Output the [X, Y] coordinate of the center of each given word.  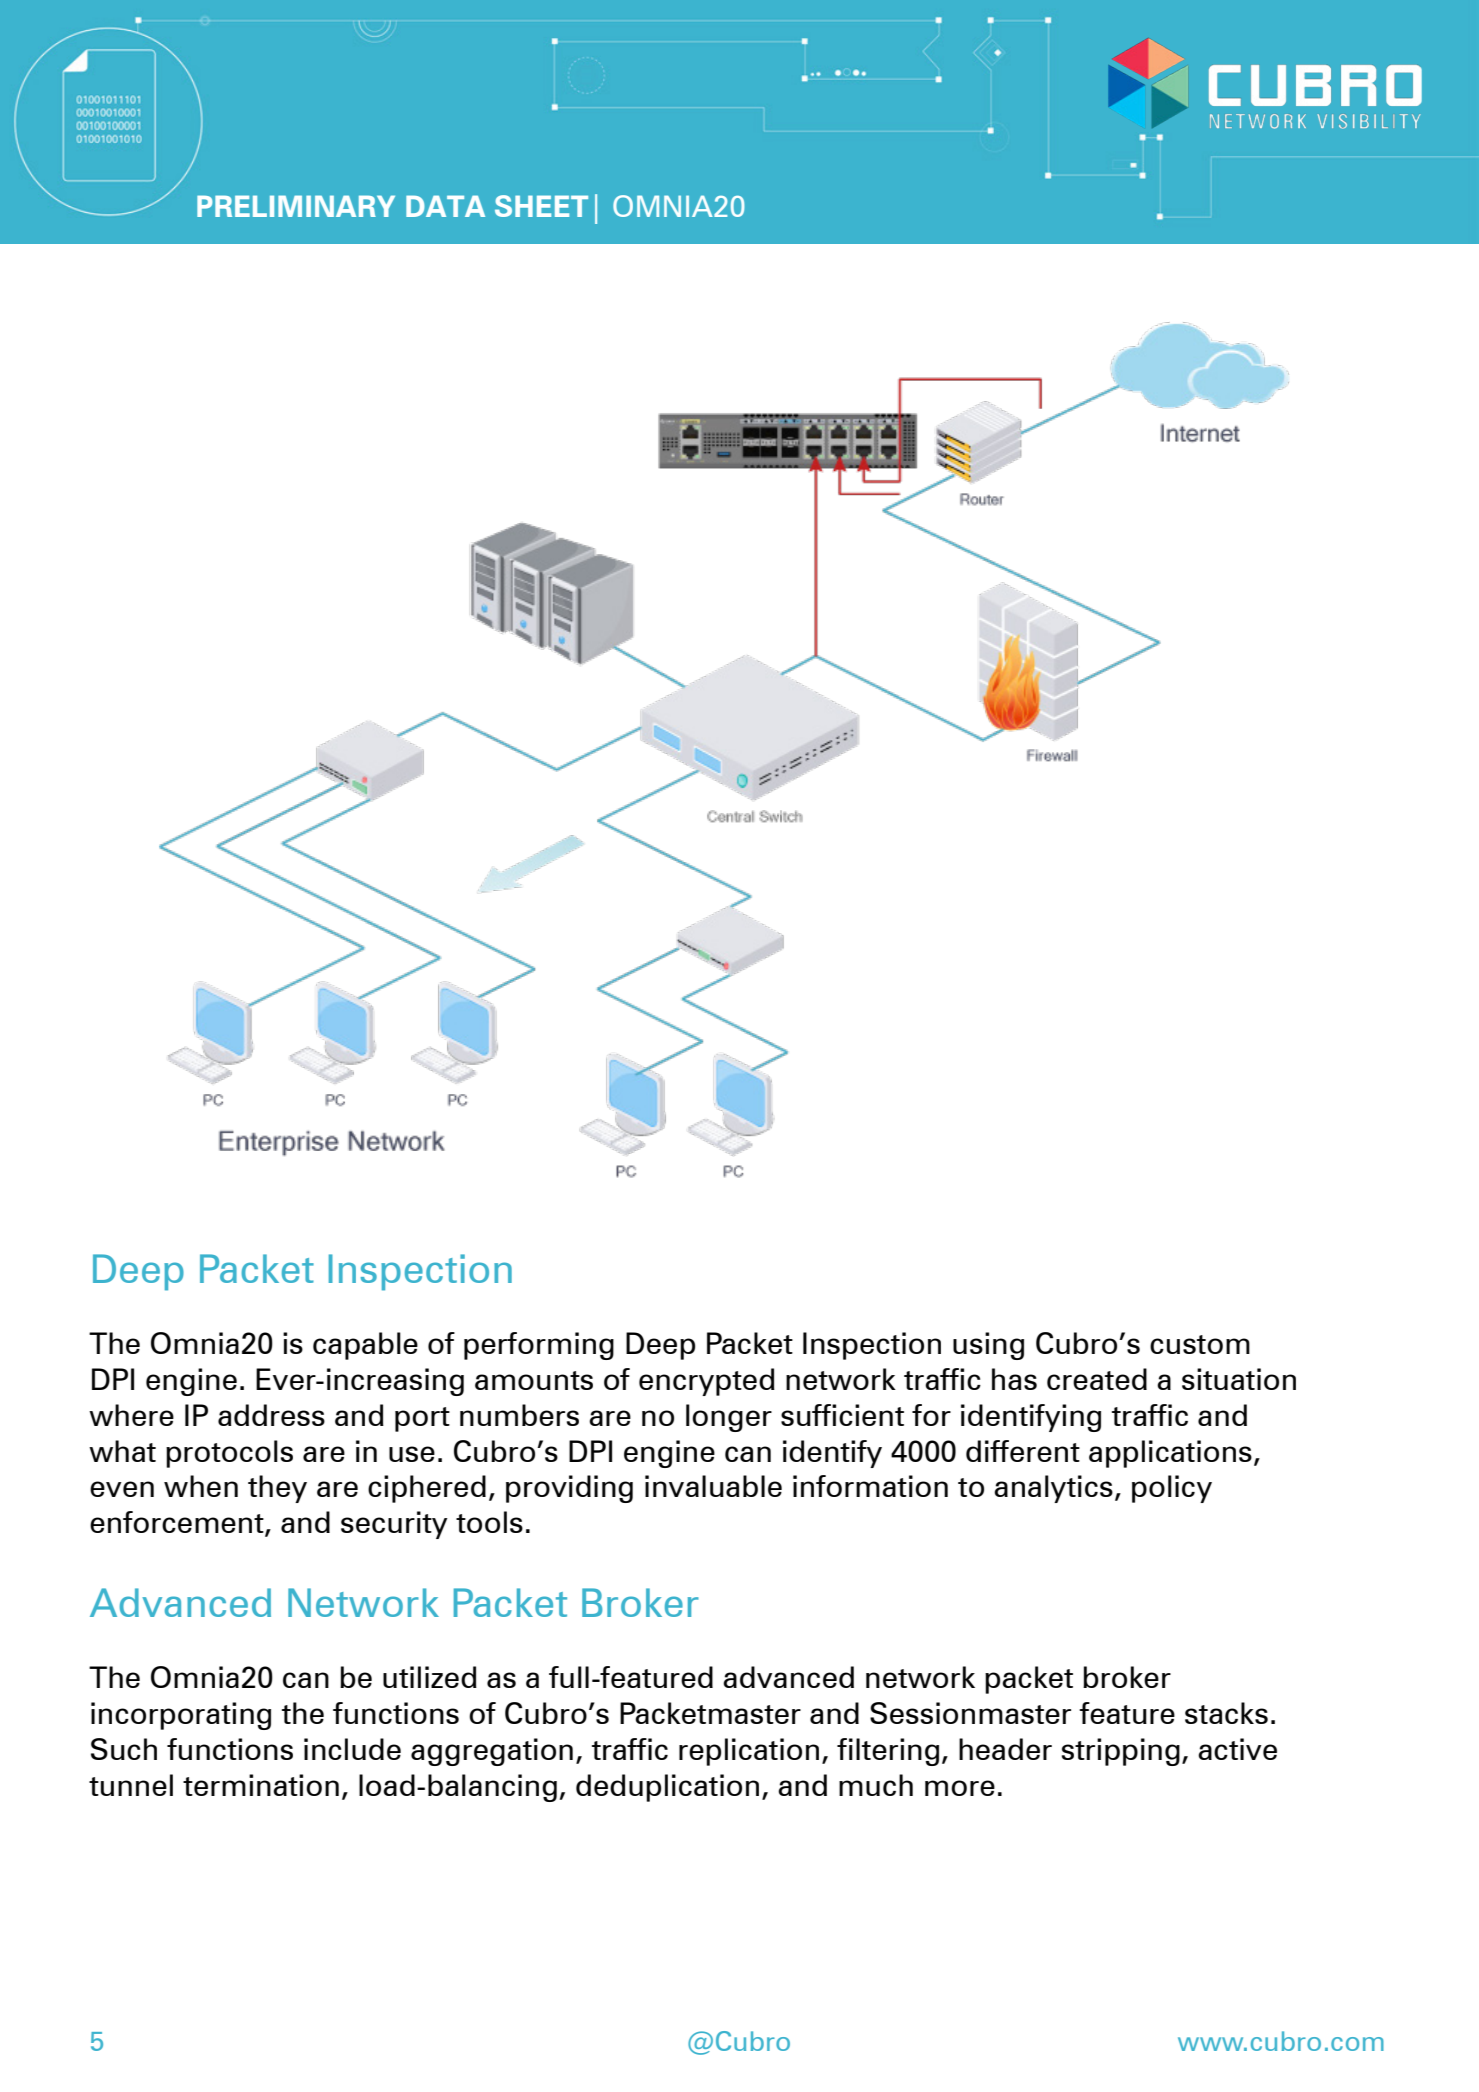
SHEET [541, 206]
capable [365, 1346]
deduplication [667, 1788]
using [988, 1346]
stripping [1121, 1752]
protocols [229, 1454]
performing [539, 1346]
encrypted [707, 1382]
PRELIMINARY [296, 206]
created [1097, 1379]
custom [1200, 1344]
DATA [445, 206]
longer [729, 1418]
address [271, 1415]
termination [261, 1785]
